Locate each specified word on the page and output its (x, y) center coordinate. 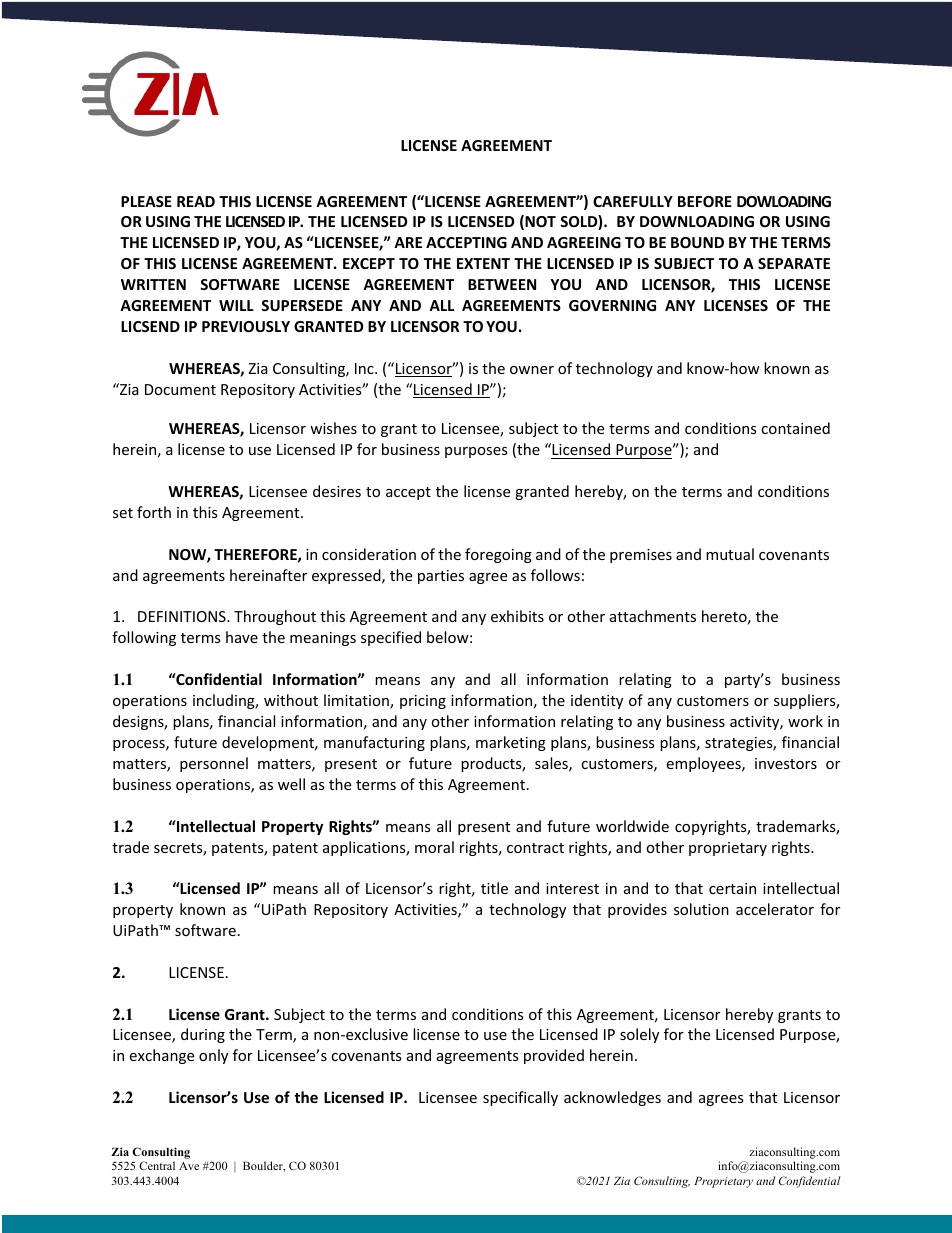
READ (196, 201)
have (242, 637)
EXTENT (483, 263)
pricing (423, 702)
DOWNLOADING (697, 221)
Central (157, 1165)
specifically (520, 1098)
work (805, 721)
